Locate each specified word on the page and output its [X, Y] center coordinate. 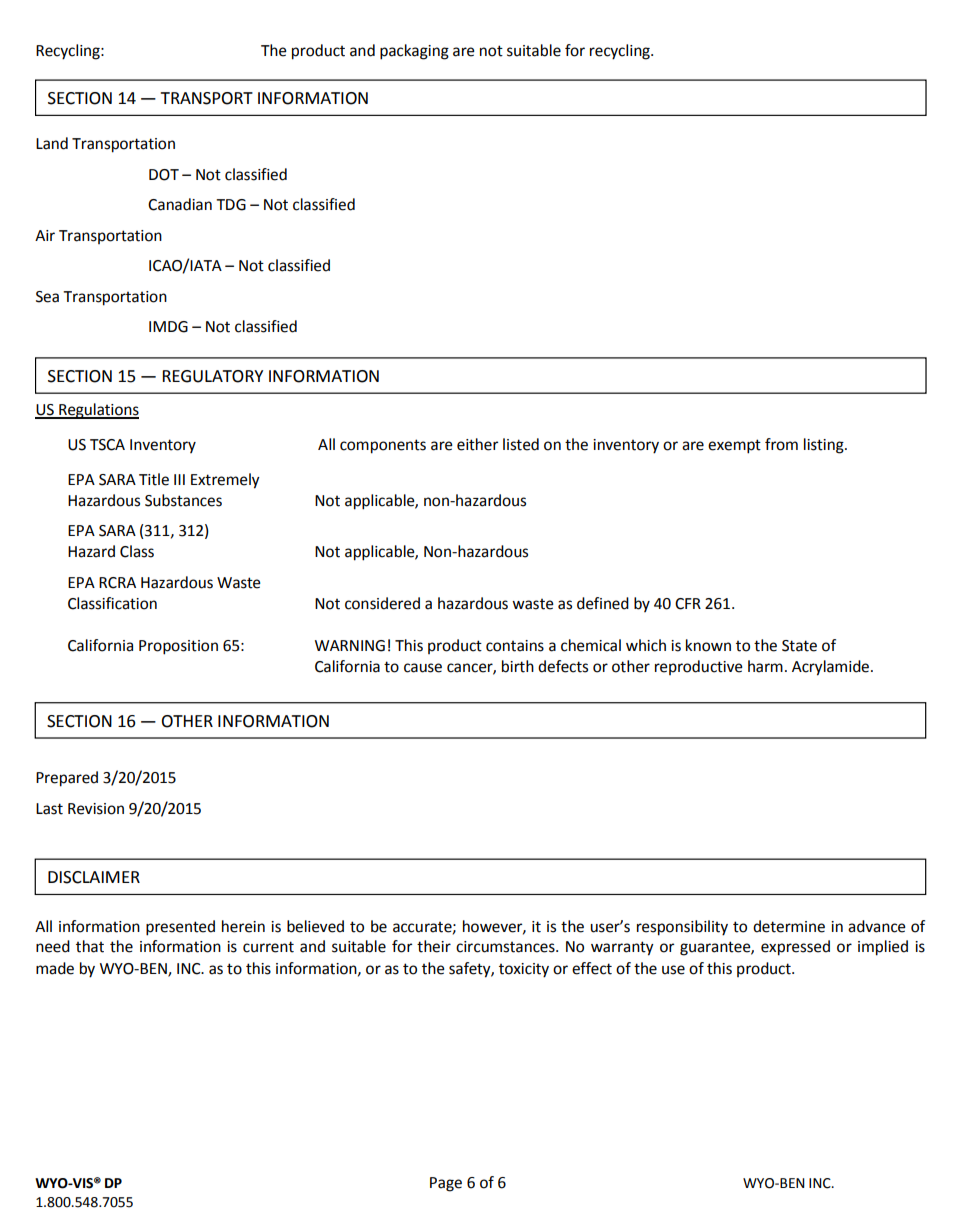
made [55, 968]
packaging [414, 52]
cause [423, 668]
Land [52, 143]
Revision [96, 809]
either [477, 444]
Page [446, 1184]
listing [825, 446]
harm [765, 666]
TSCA [107, 445]
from [781, 444]
